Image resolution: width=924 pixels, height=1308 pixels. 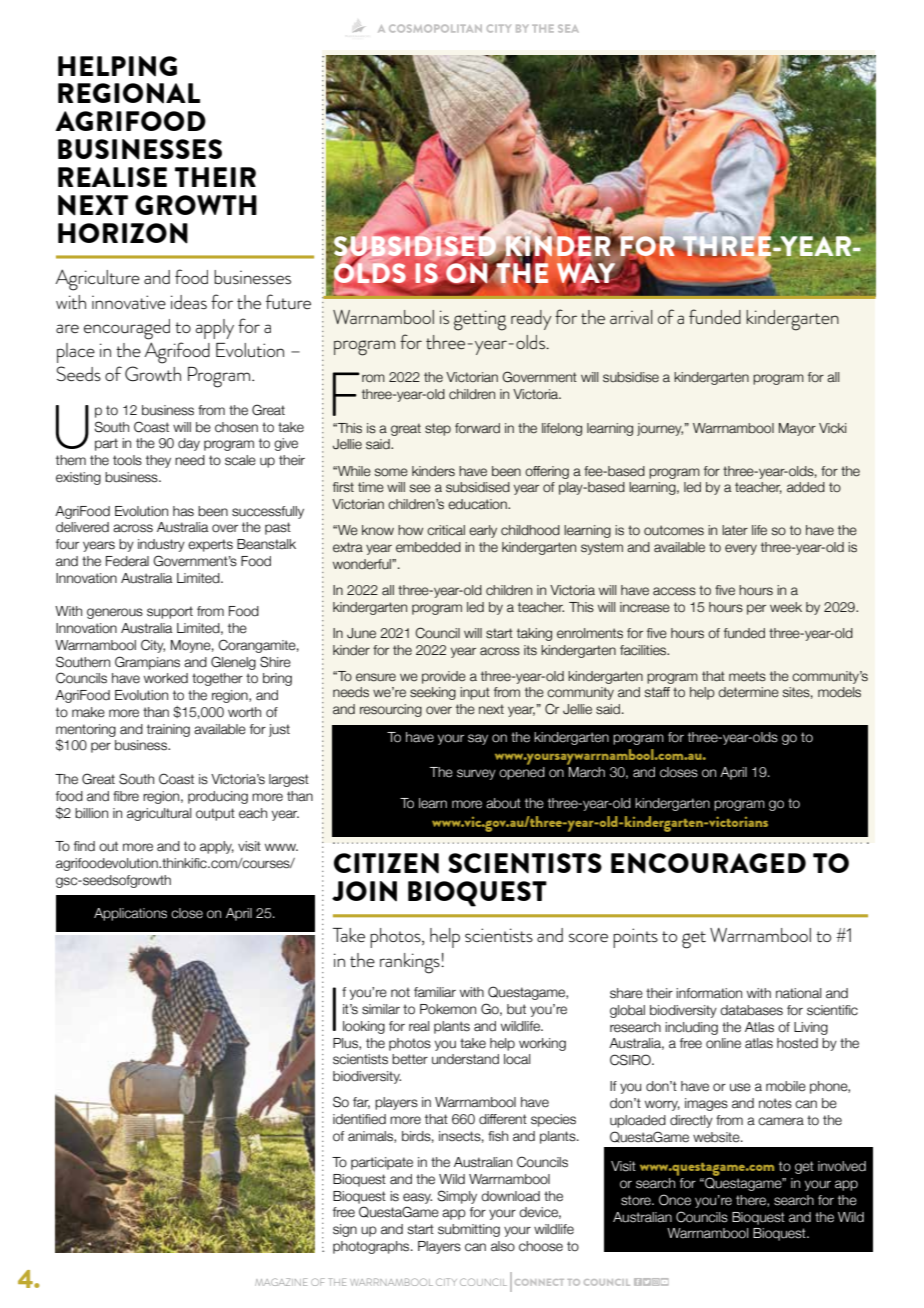 What do you see at coordinates (751, 1010) in the screenshot?
I see `databases` at bounding box center [751, 1010].
